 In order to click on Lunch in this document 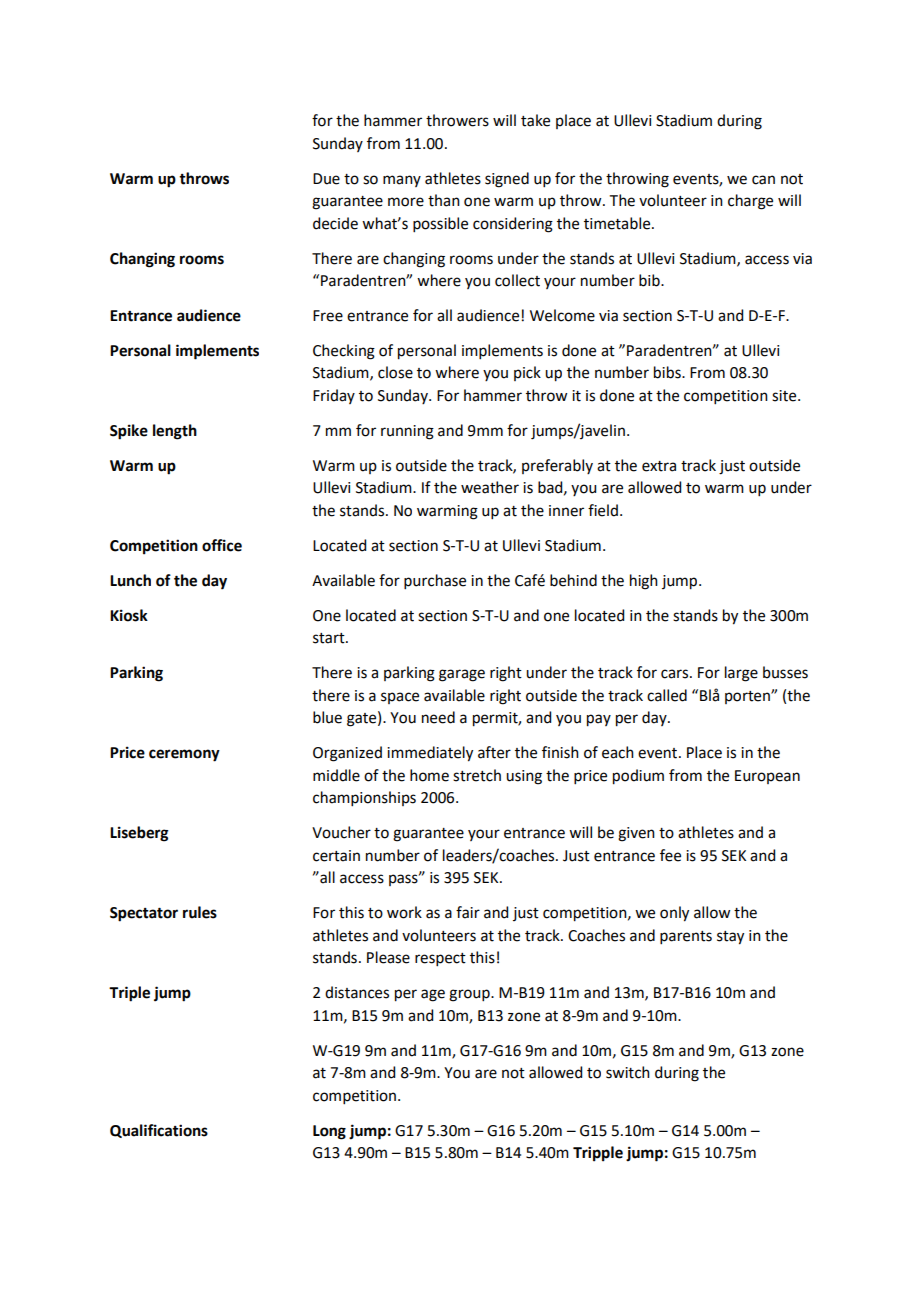, I will do `click(130, 580)`.
